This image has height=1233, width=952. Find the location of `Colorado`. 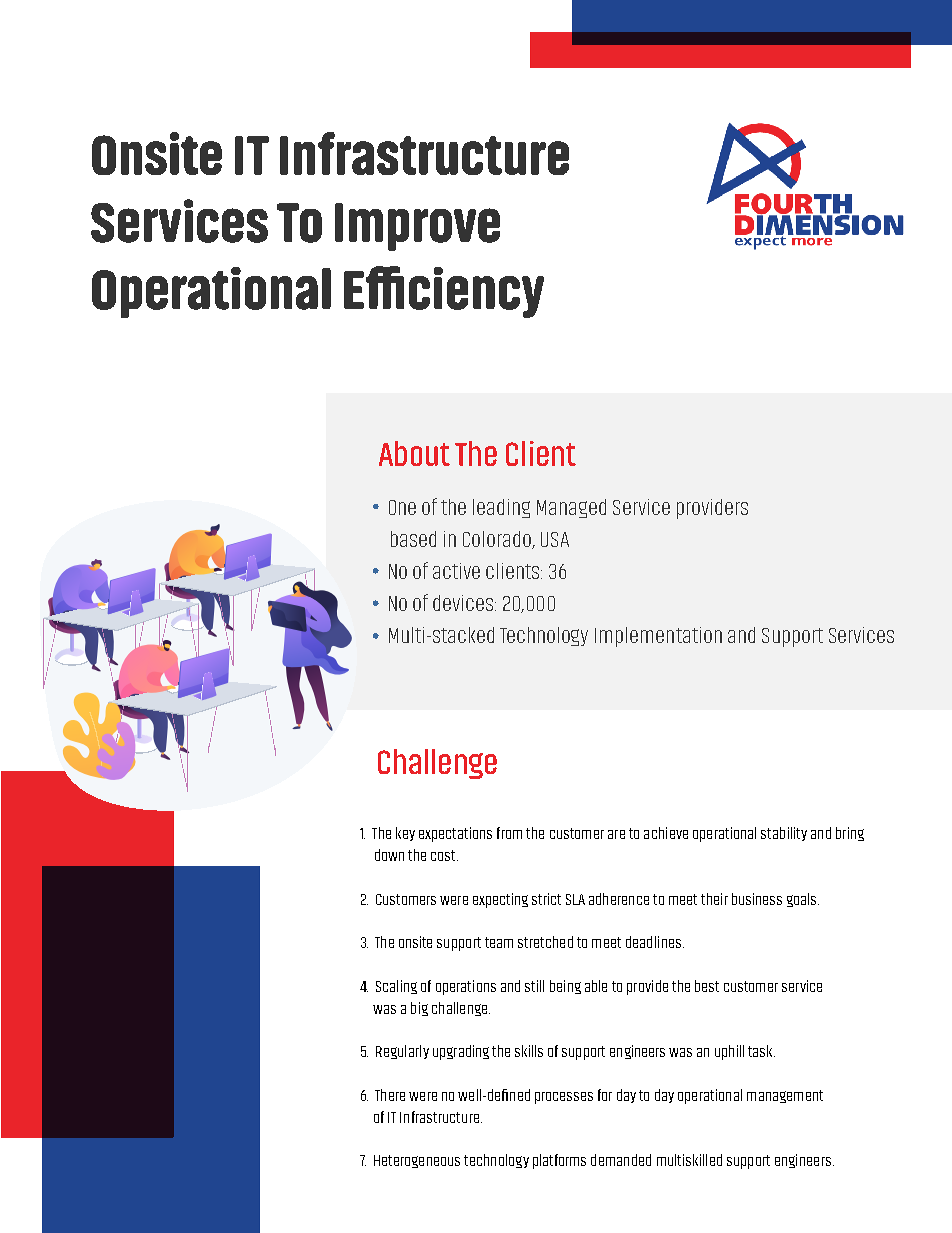

Colorado is located at coordinates (498, 540).
